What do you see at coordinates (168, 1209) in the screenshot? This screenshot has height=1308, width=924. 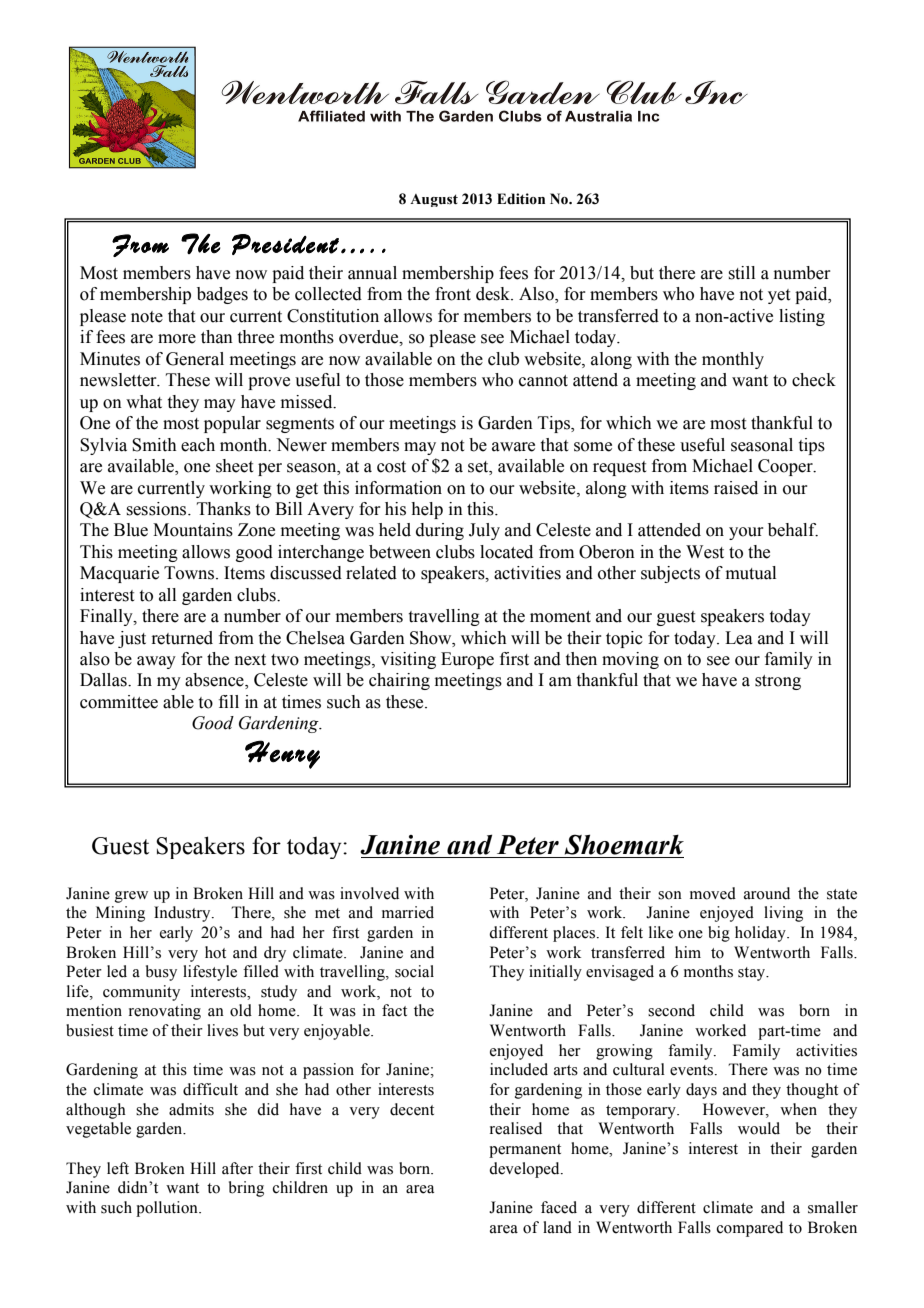 I see `pollution` at bounding box center [168, 1209].
